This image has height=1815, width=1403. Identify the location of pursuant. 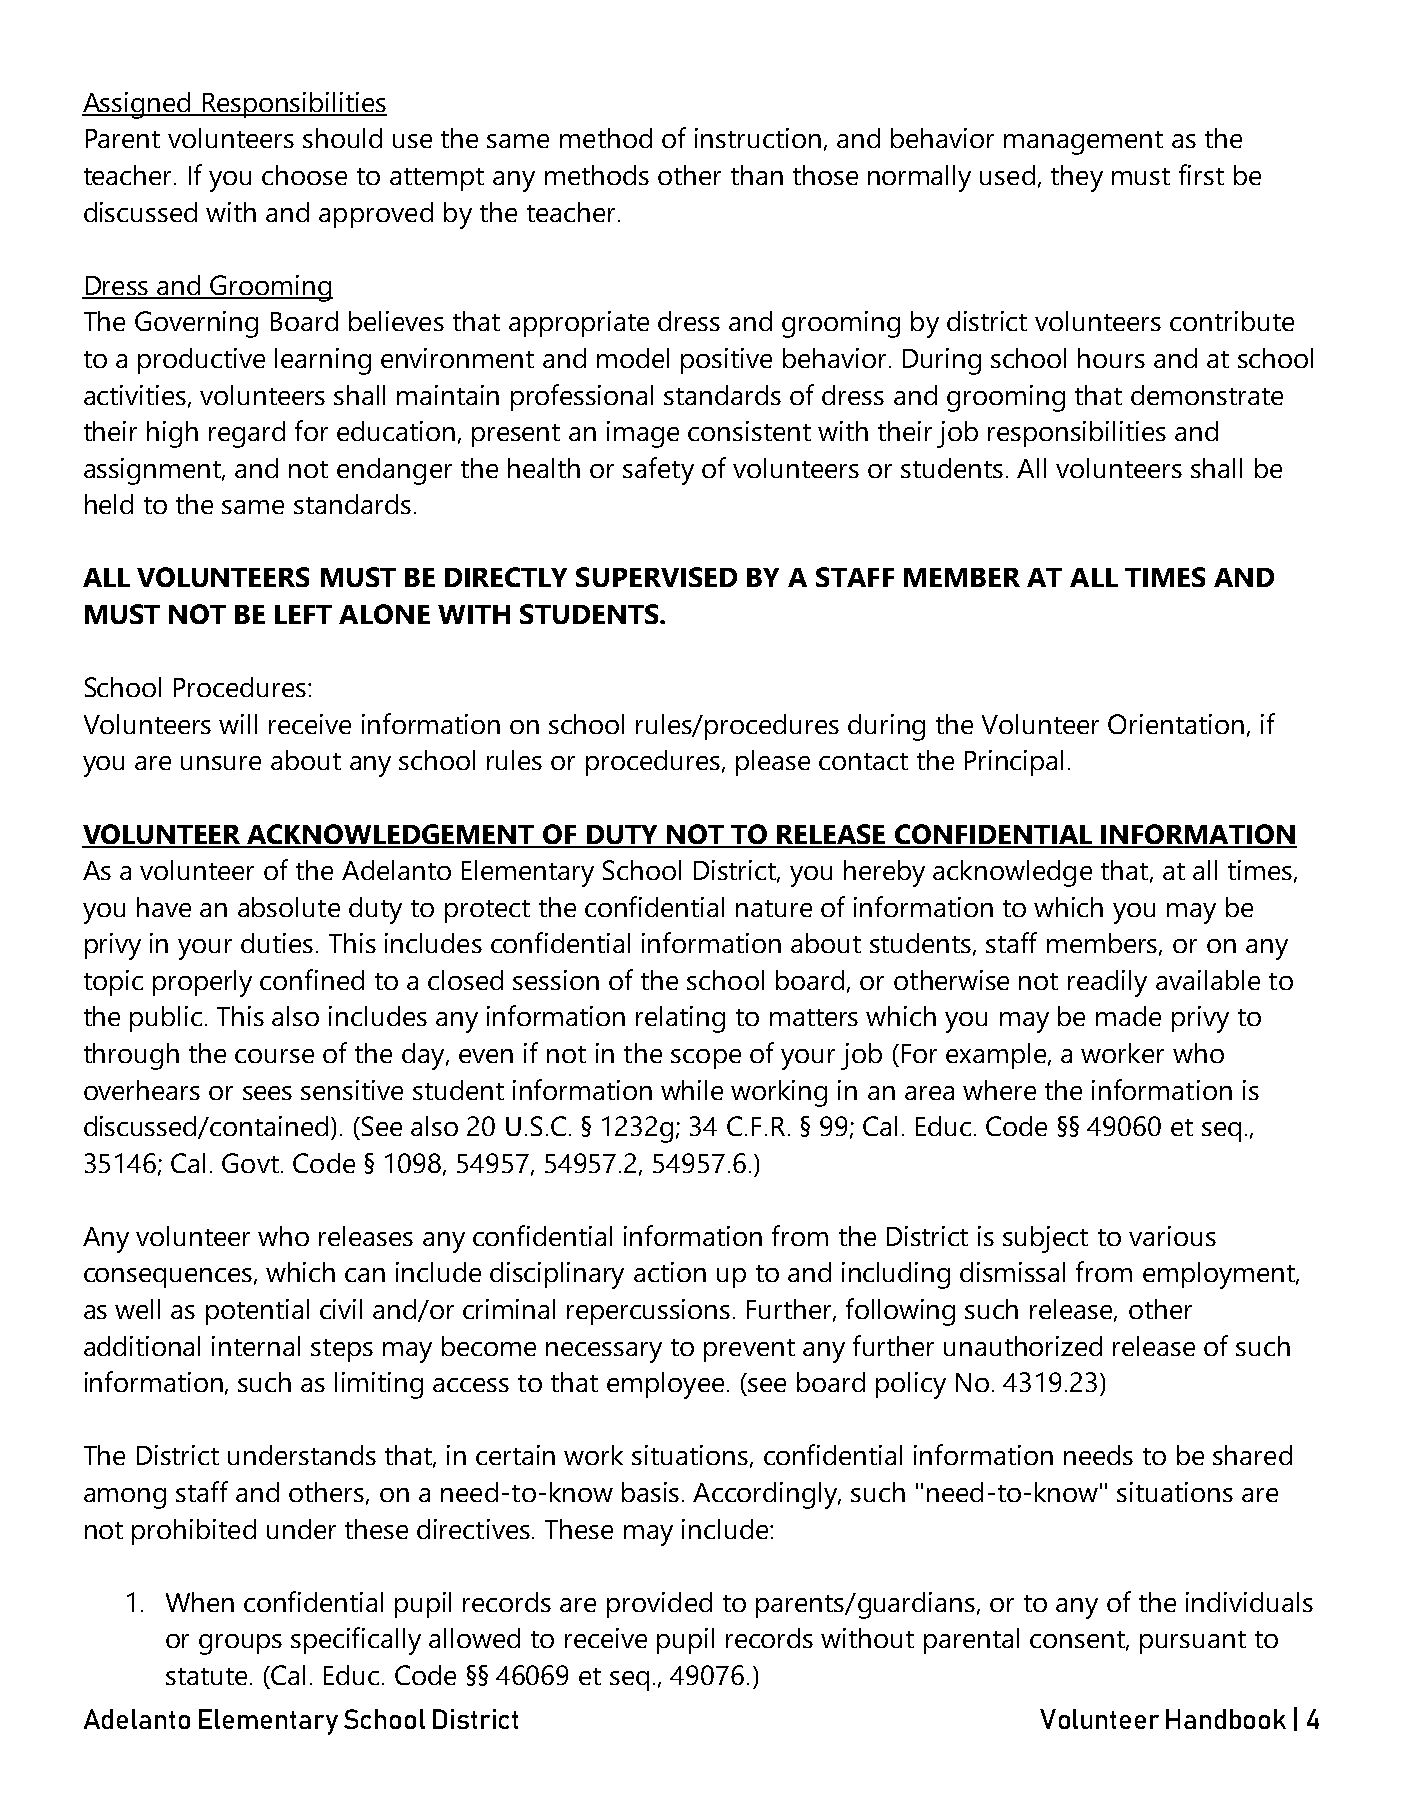
(1193, 1642).
